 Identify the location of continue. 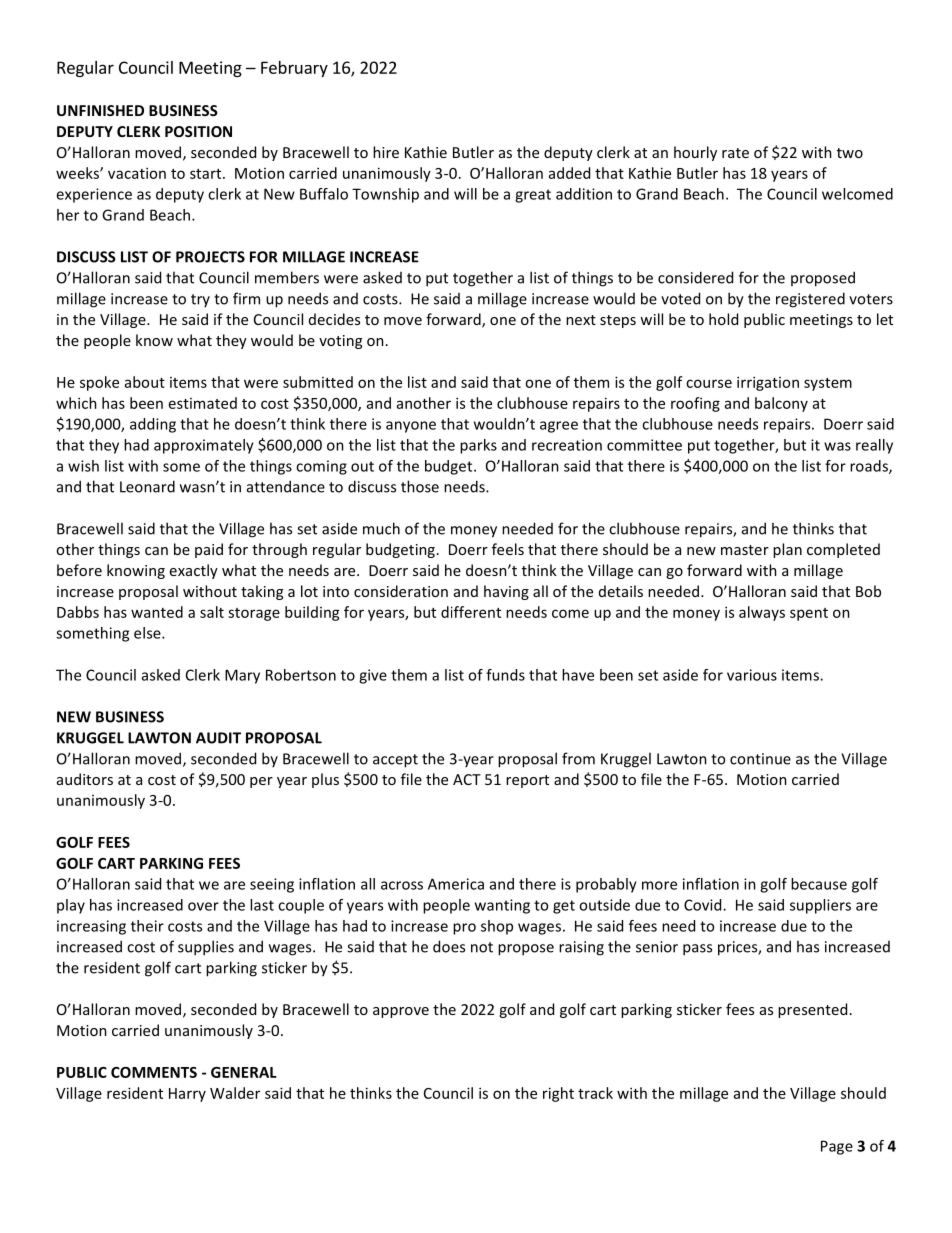
(760, 759).
